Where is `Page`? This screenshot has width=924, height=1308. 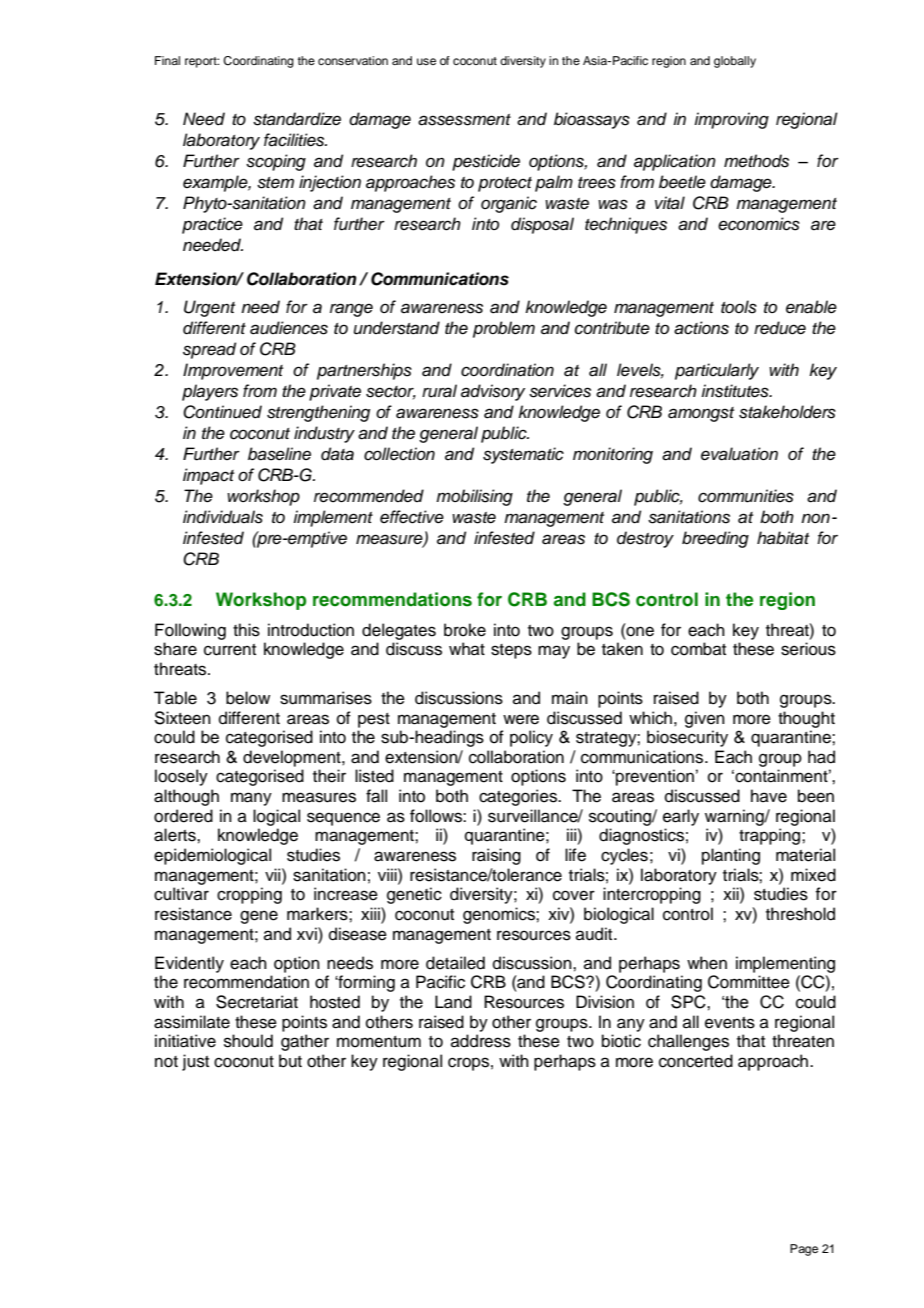
Page is located at coordinates (804, 1250).
